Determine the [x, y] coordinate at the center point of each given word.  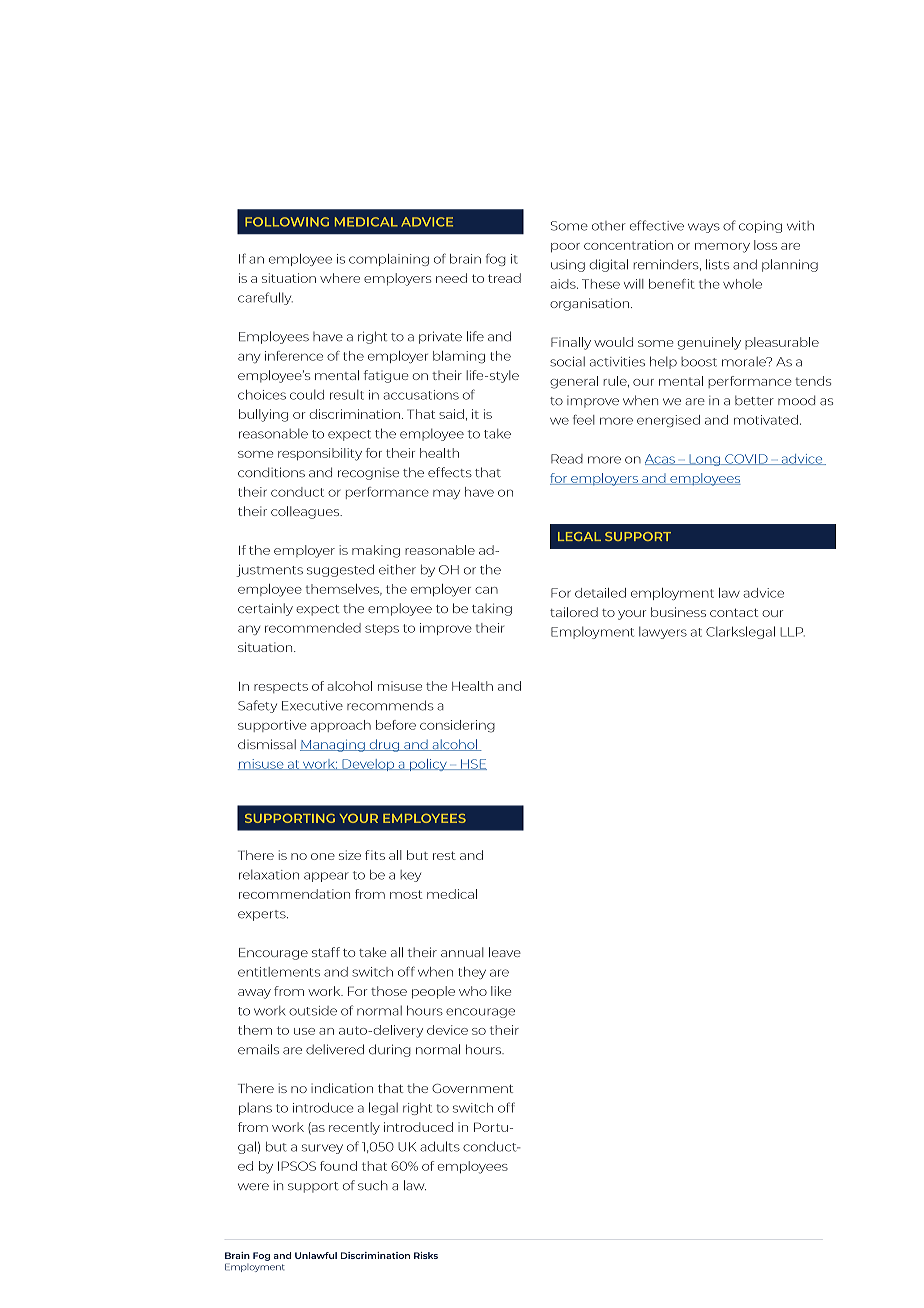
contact [734, 613]
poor [565, 247]
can [486, 590]
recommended [313, 628]
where [340, 278]
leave [505, 952]
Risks [426, 1255]
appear [326, 877]
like [501, 991]
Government [472, 1088]
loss [765, 245]
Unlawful [316, 1255]
